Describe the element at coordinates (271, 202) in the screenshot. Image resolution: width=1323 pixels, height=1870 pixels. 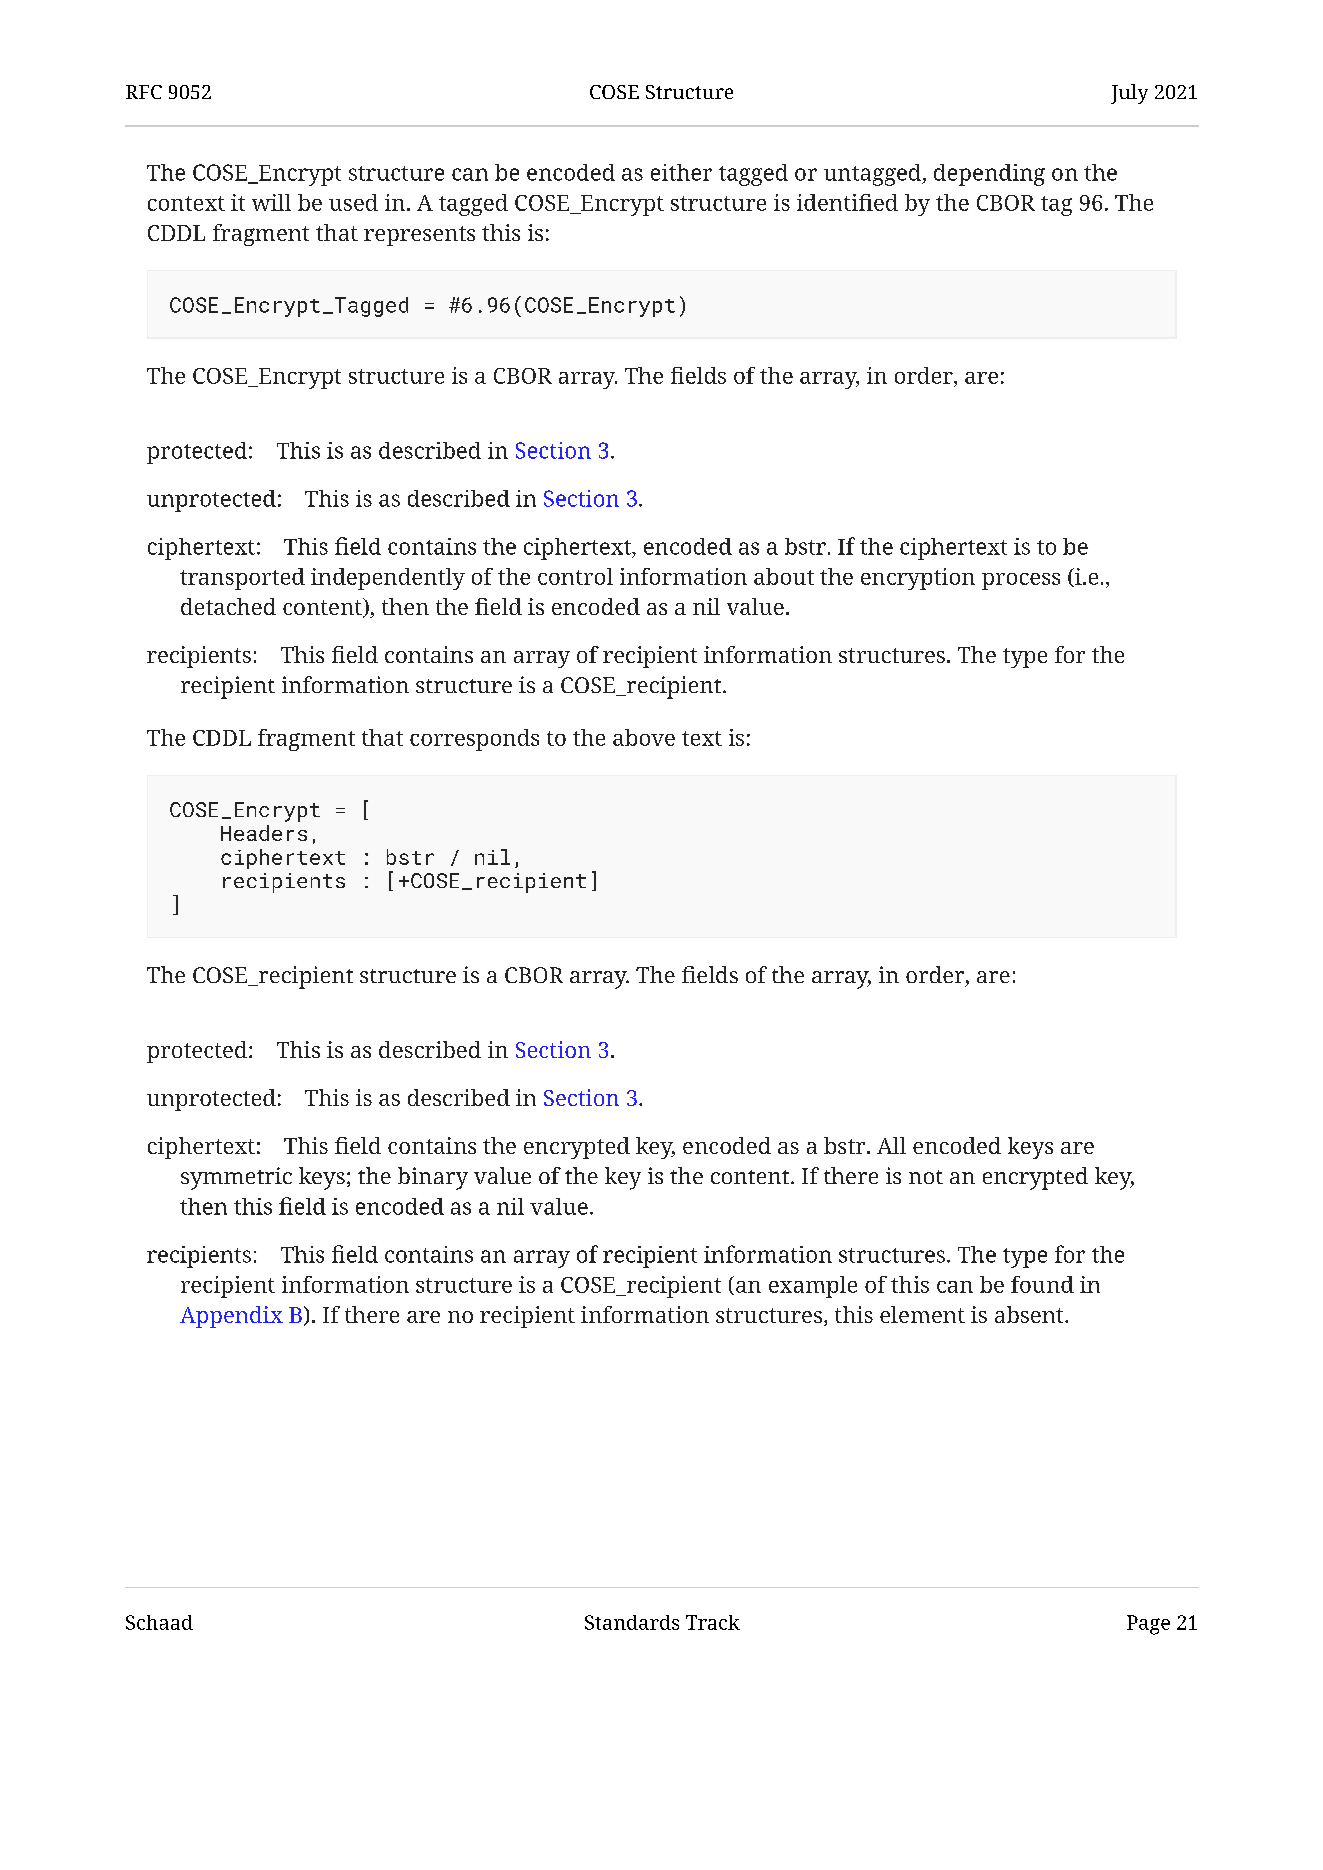
I see `will` at that location.
